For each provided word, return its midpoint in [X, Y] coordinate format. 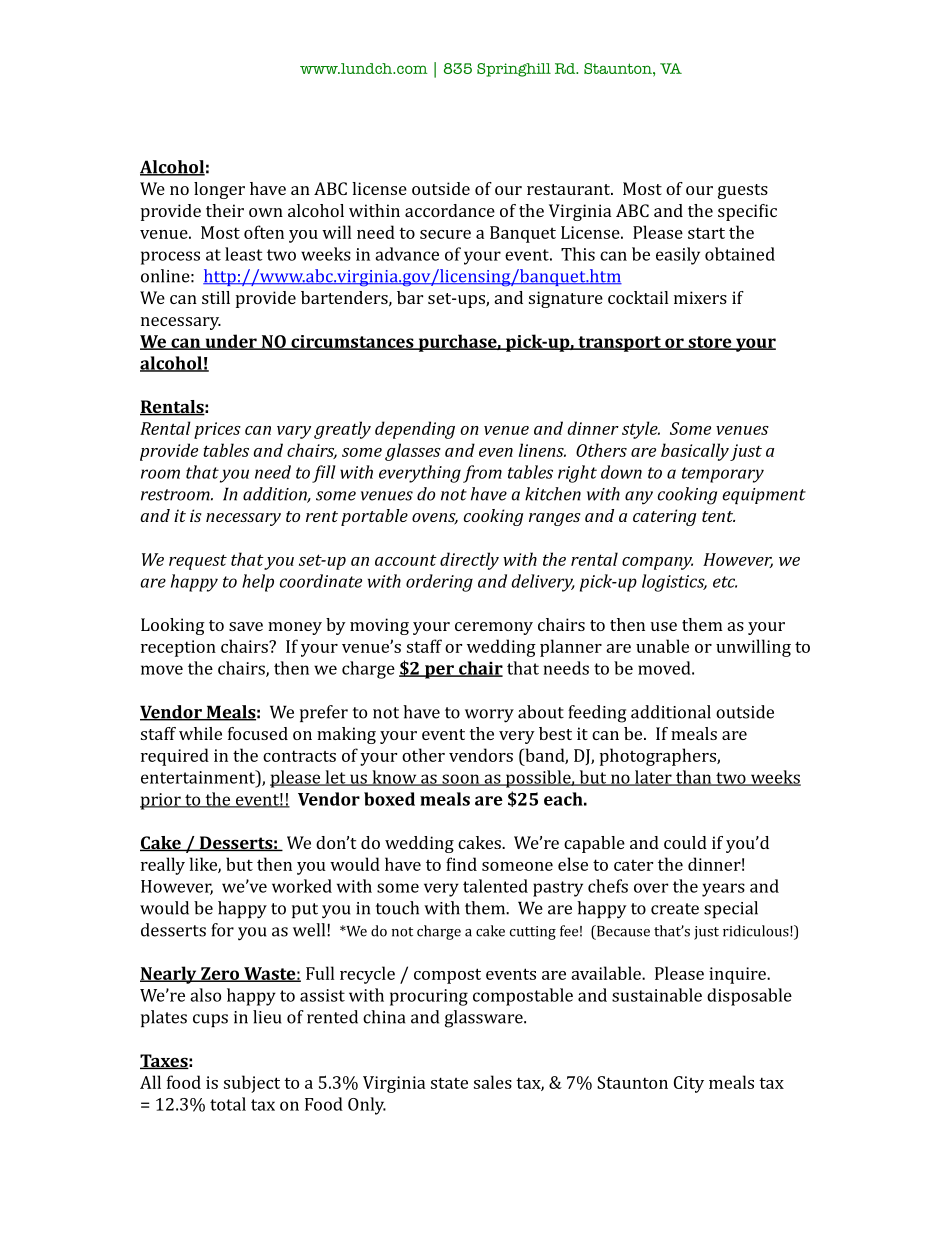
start [706, 233]
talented [495, 886]
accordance [450, 210]
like [204, 865]
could [685, 842]
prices [217, 430]
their [225, 210]
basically [695, 452]
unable [662, 646]
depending [415, 430]
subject [252, 1084]
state [449, 1083]
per [439, 672]
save [246, 626]
